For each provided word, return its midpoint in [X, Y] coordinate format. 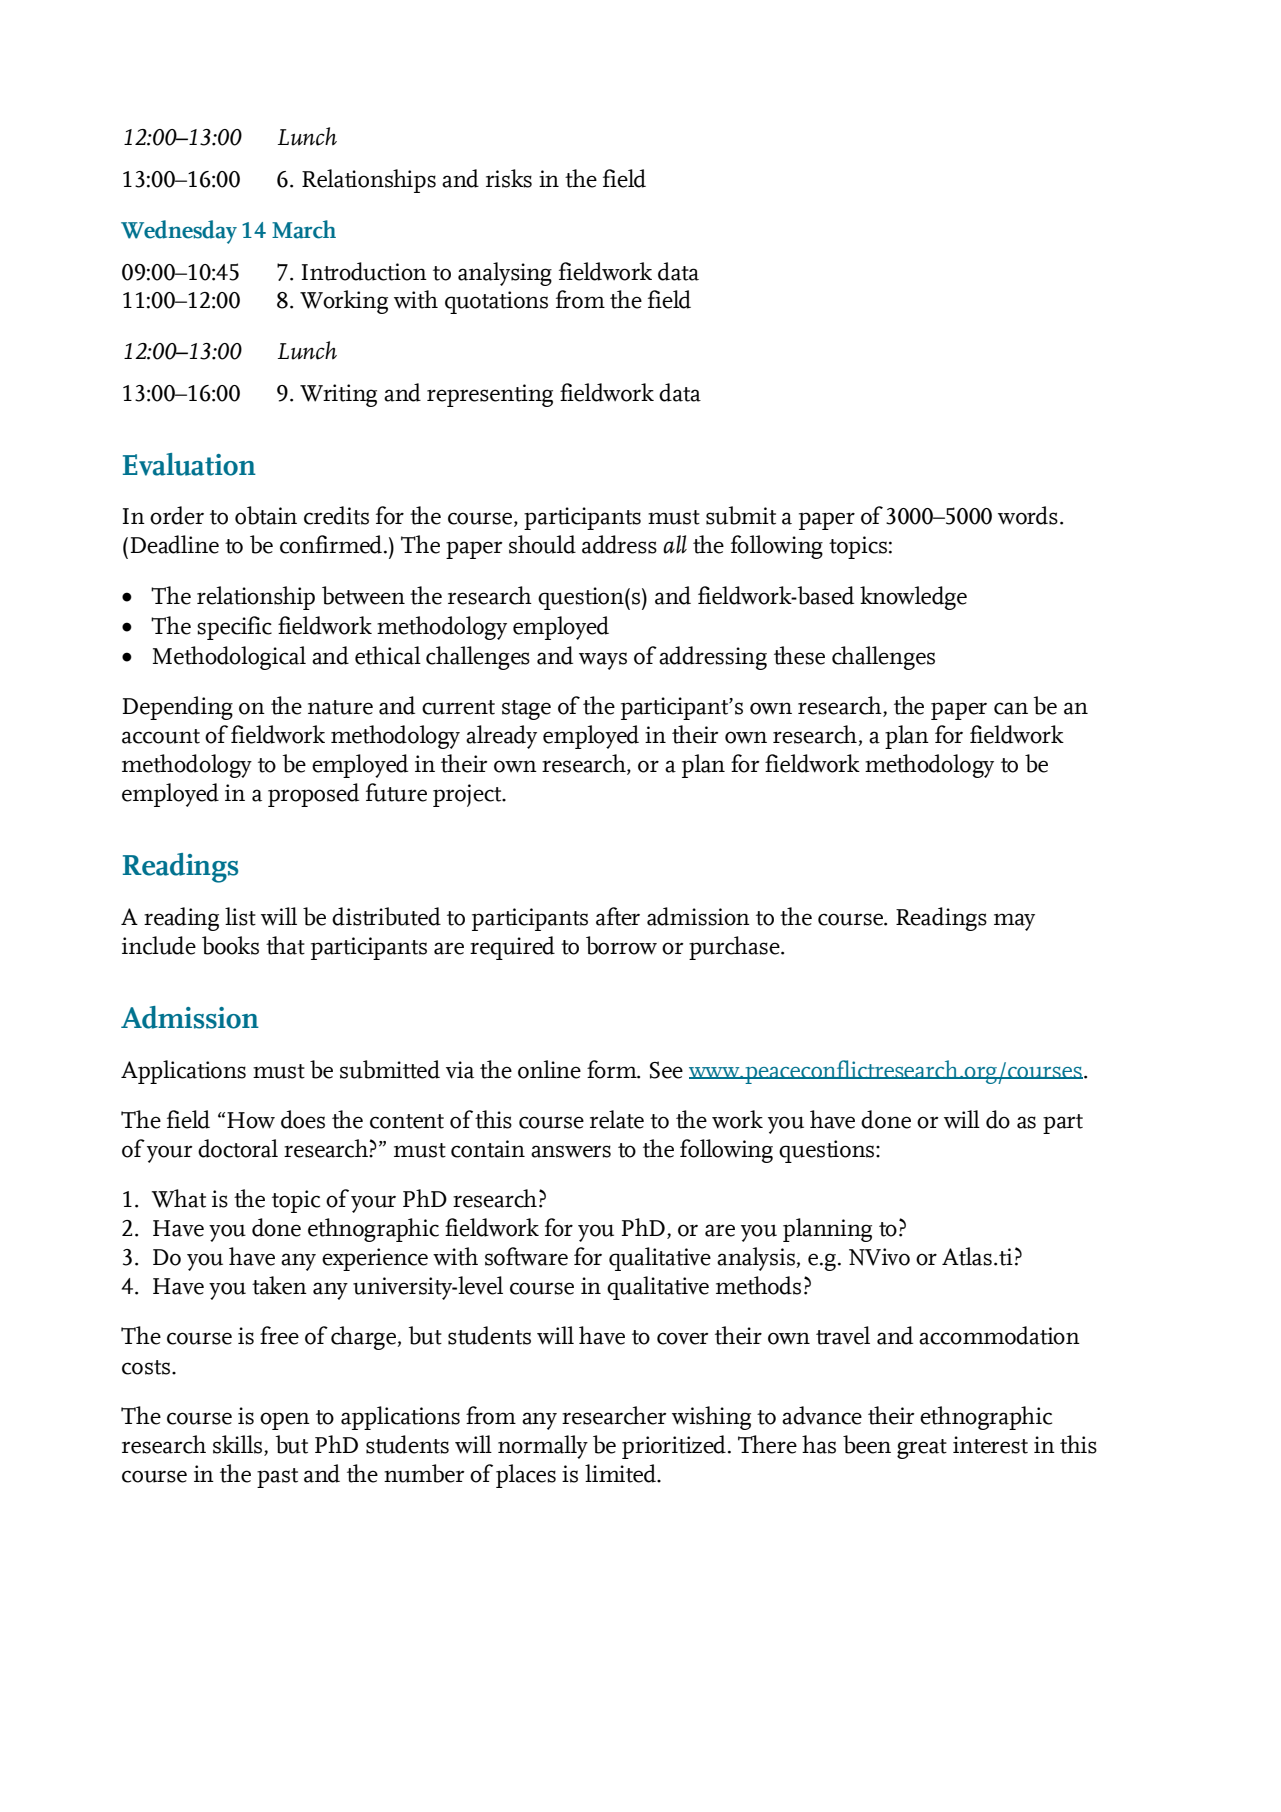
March [304, 229]
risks [509, 178]
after [618, 916]
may [1014, 922]
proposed [313, 795]
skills [239, 1444]
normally [543, 1447]
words [1028, 515]
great [922, 1449]
